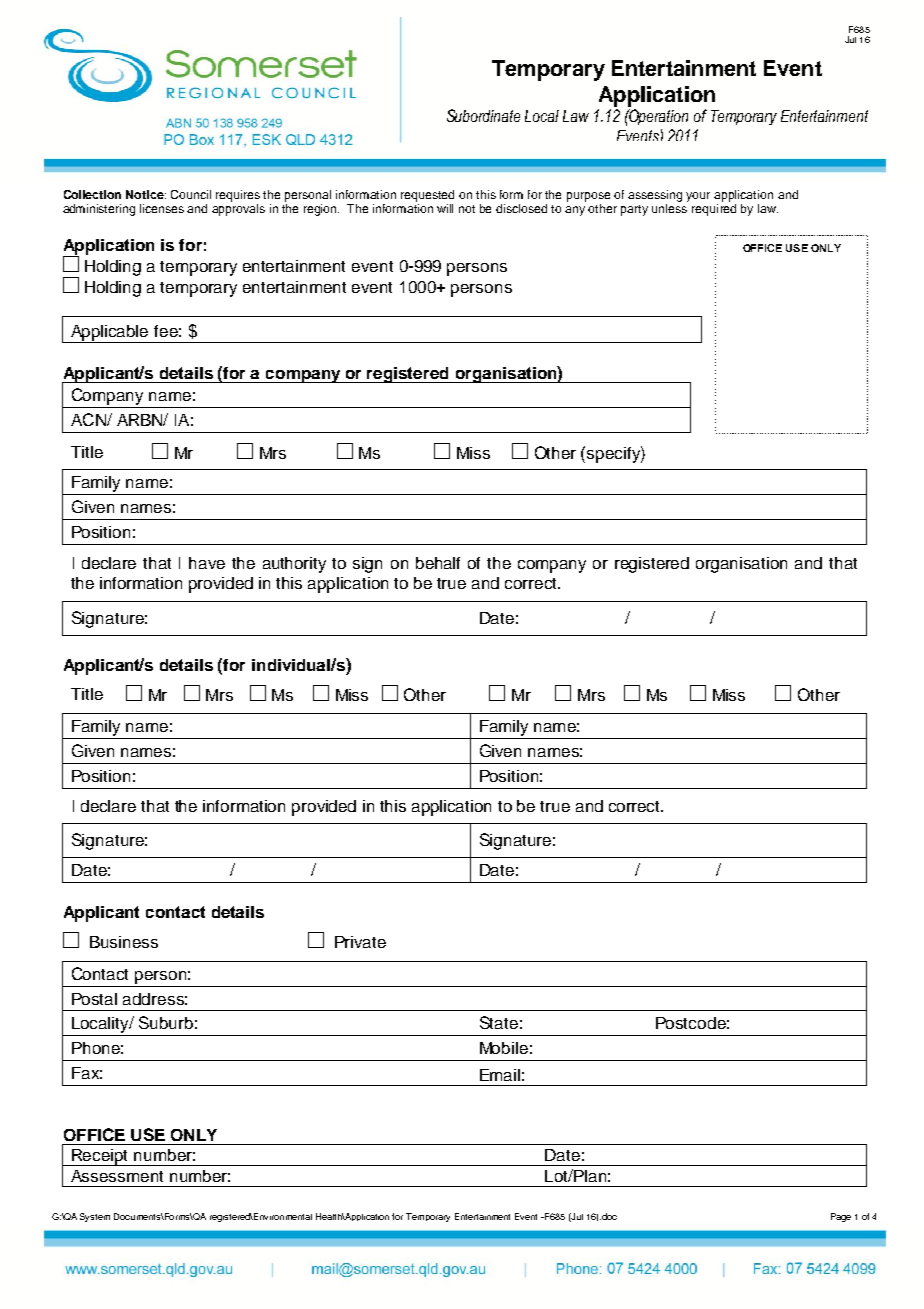 Image resolution: width=924 pixels, height=1309 pixels. Describe the element at coordinates (438, 563) in the page. I see `behalf` at that location.
